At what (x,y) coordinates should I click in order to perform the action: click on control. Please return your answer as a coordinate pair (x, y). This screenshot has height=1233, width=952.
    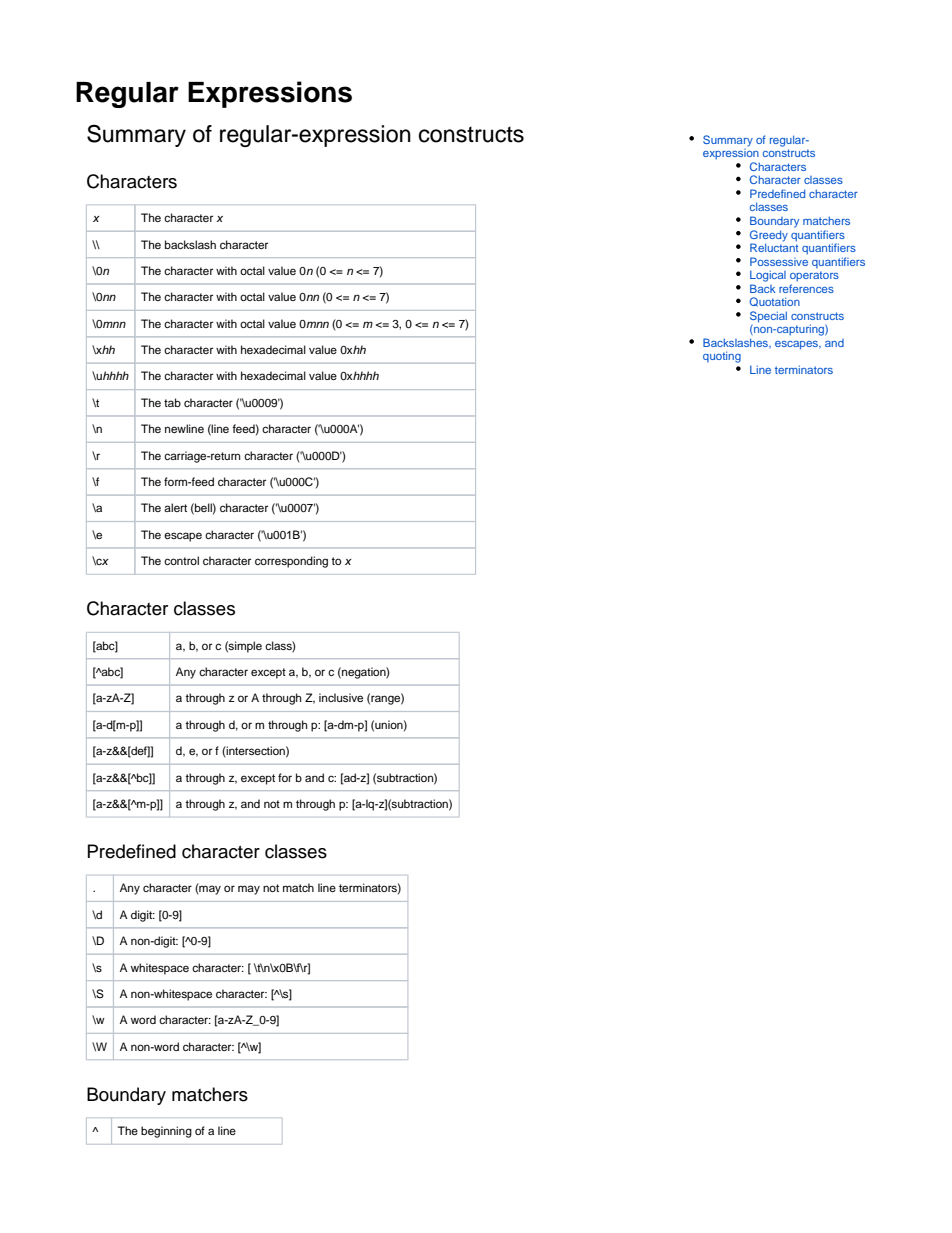
    Looking at the image, I should click on (181, 560).
